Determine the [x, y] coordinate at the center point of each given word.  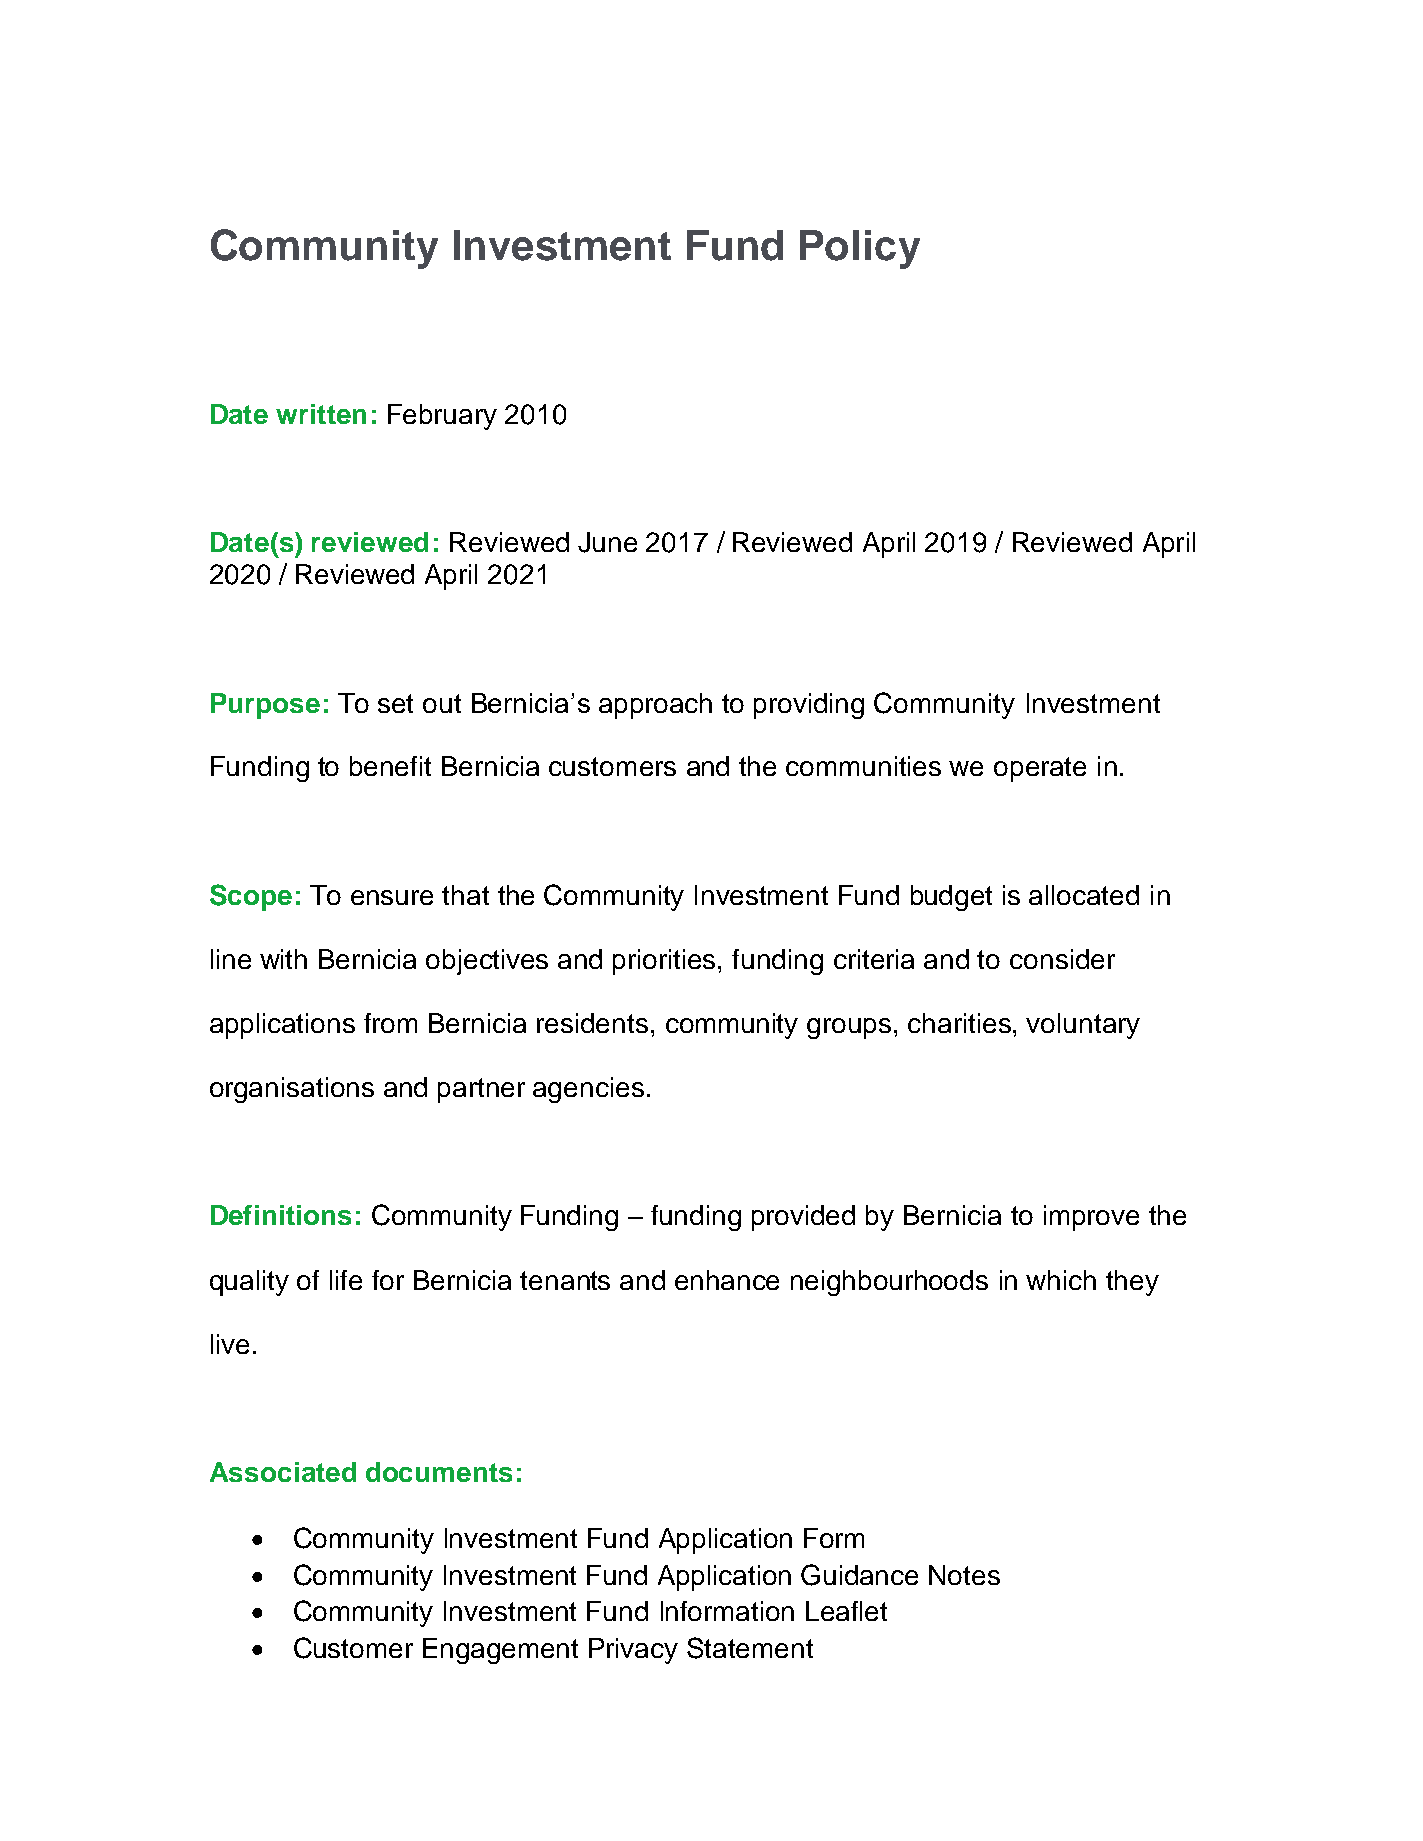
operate [1040, 769]
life [346, 1280]
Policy [860, 249]
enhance [727, 1280]
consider [1062, 959]
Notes [964, 1575]
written [321, 414]
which [1061, 1280]
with [283, 959]
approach [655, 706]
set [395, 703]
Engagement [500, 1651]
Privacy [633, 1651]
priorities [666, 962]
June [607, 542]
